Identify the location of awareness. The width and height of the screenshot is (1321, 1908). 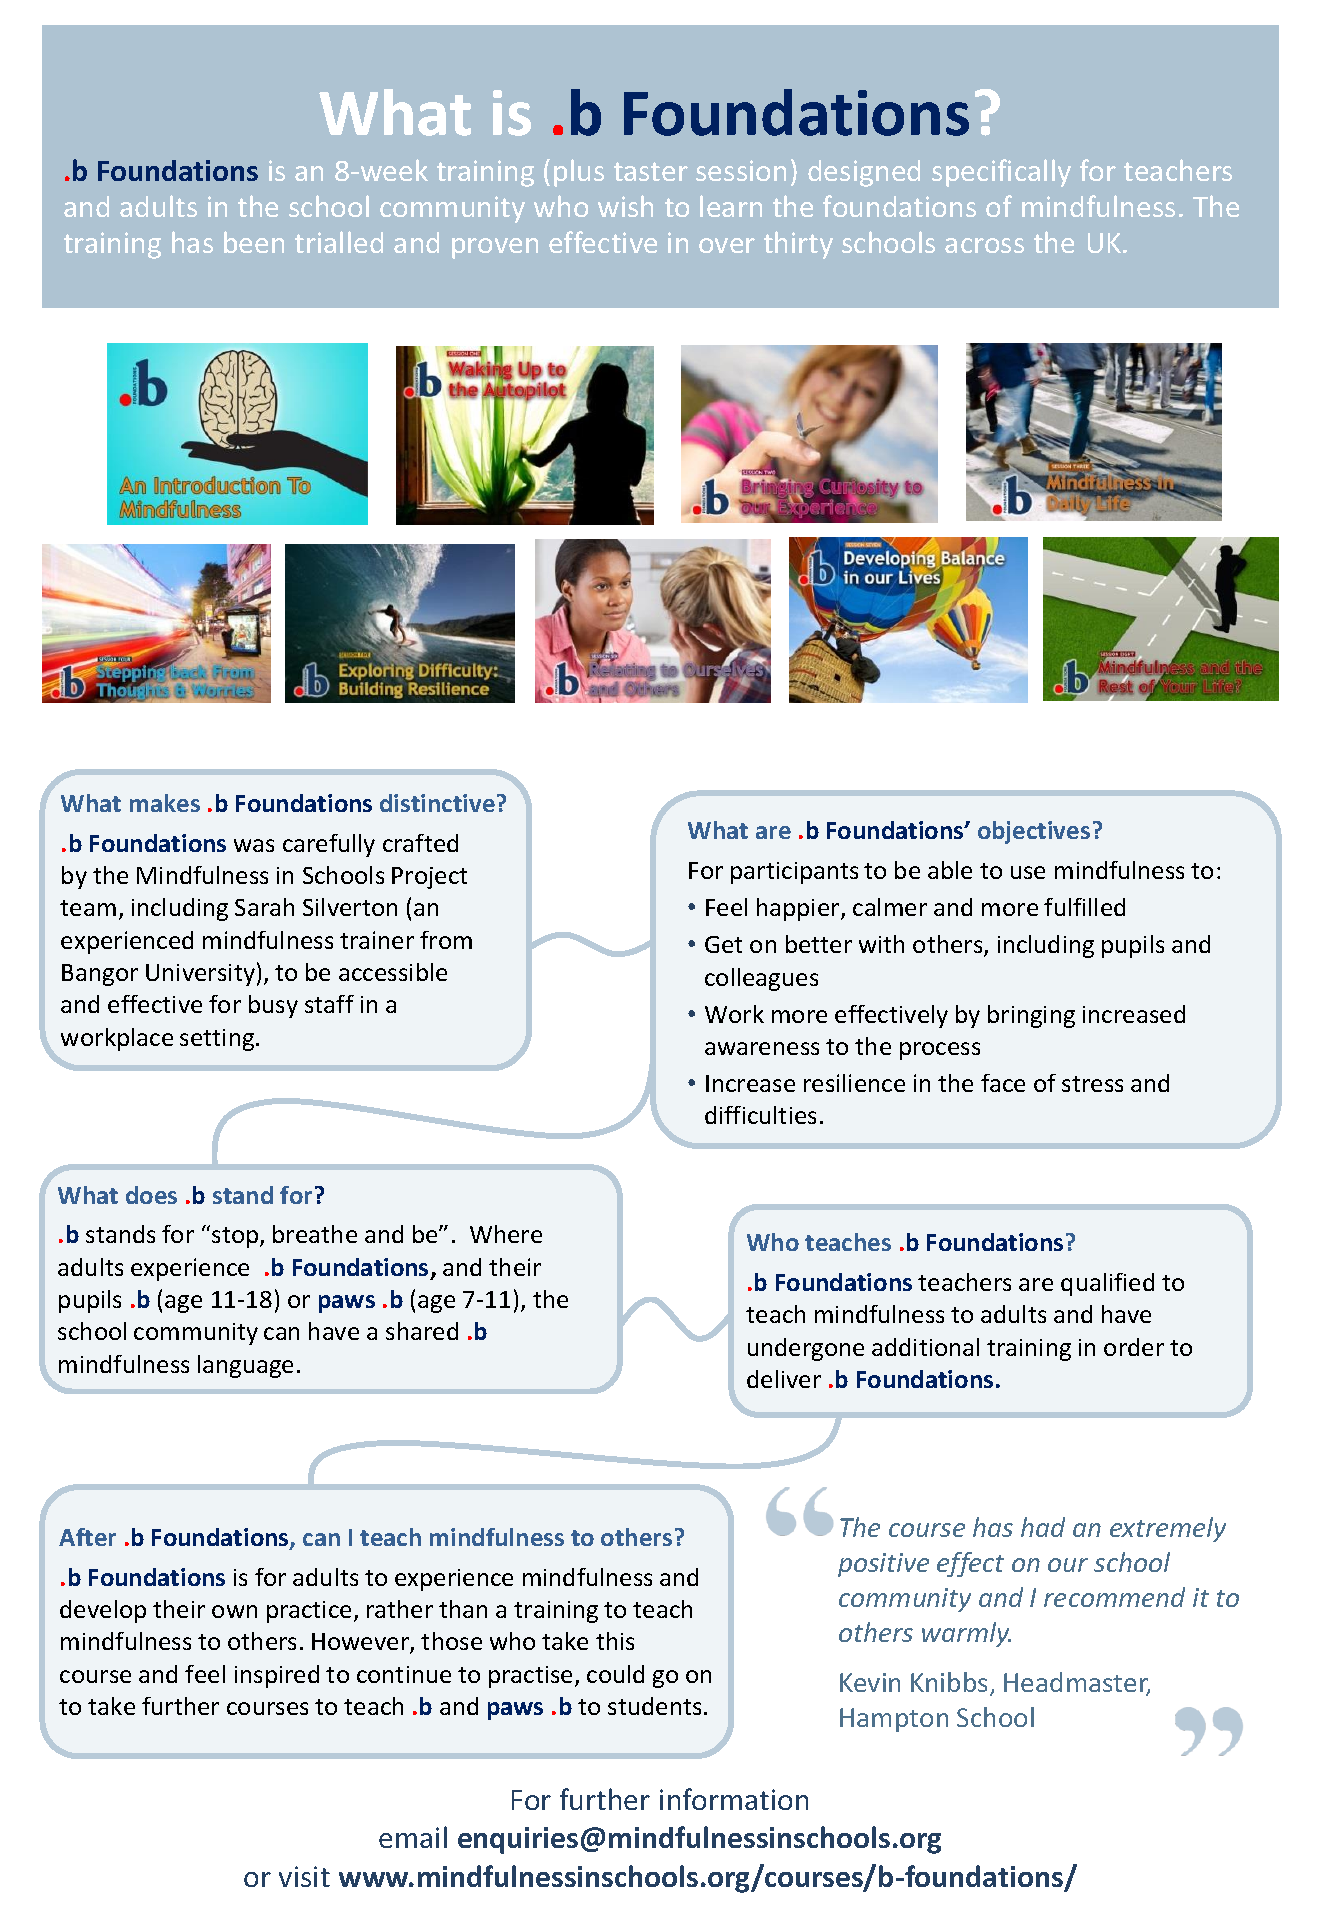
(762, 1048).
